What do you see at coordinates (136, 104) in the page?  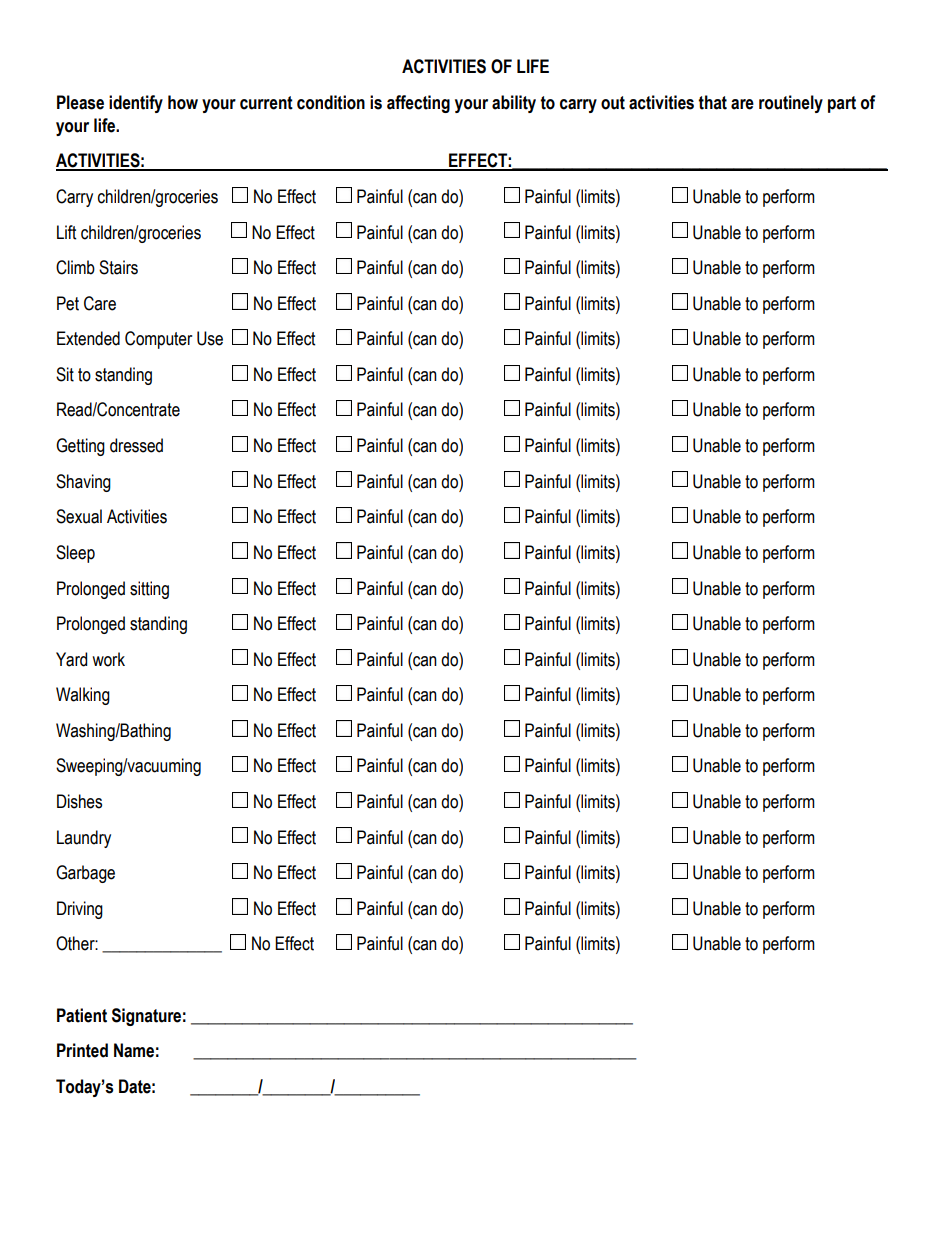 I see `identify` at bounding box center [136, 104].
